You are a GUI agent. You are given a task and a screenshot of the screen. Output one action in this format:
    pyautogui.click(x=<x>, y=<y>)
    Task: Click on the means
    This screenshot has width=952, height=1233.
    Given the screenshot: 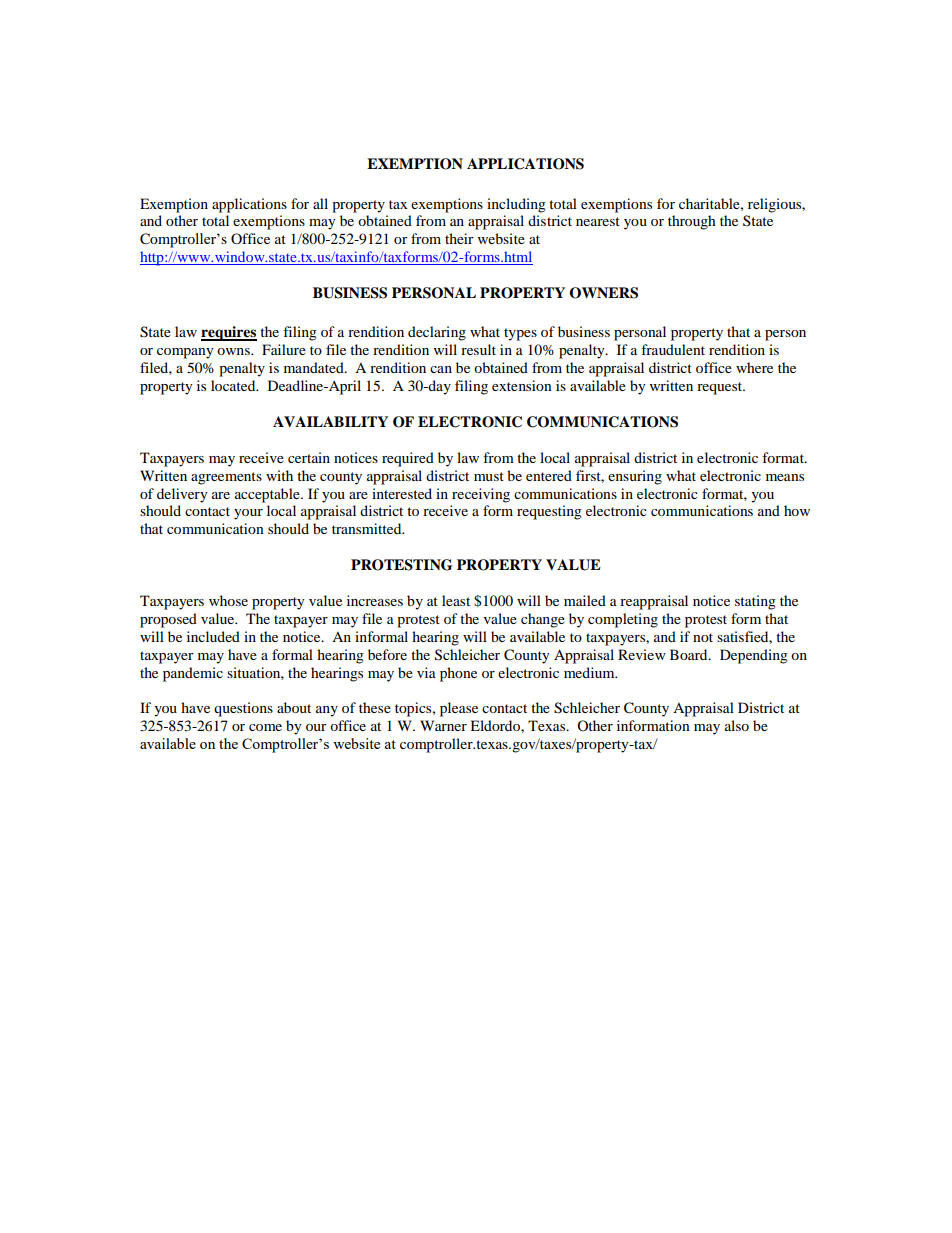 What is the action you would take?
    pyautogui.click(x=785, y=477)
